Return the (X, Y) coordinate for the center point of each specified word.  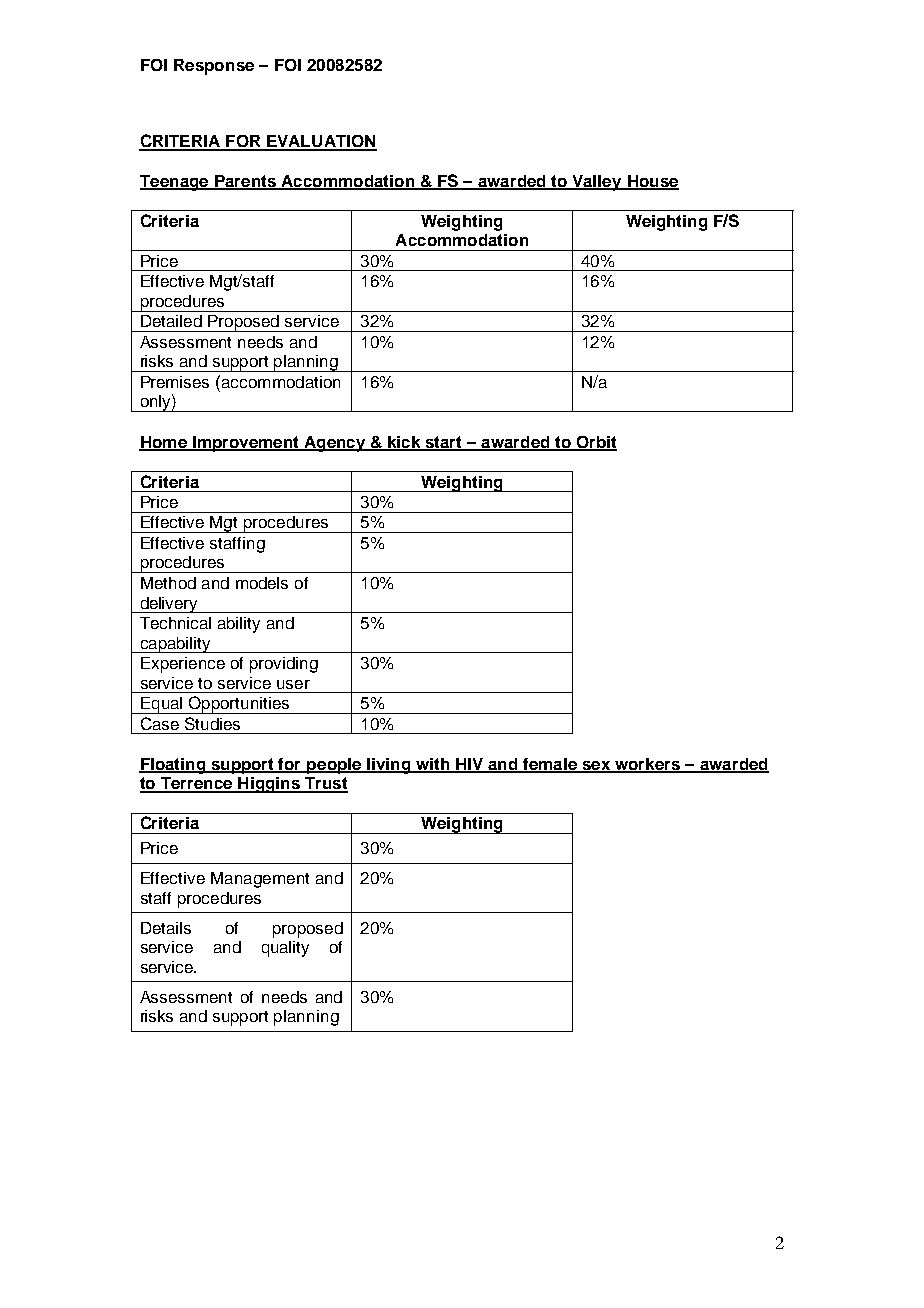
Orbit (595, 443)
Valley (597, 183)
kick (404, 443)
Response (214, 67)
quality (285, 949)
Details (166, 928)
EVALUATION (321, 142)
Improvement (246, 444)
